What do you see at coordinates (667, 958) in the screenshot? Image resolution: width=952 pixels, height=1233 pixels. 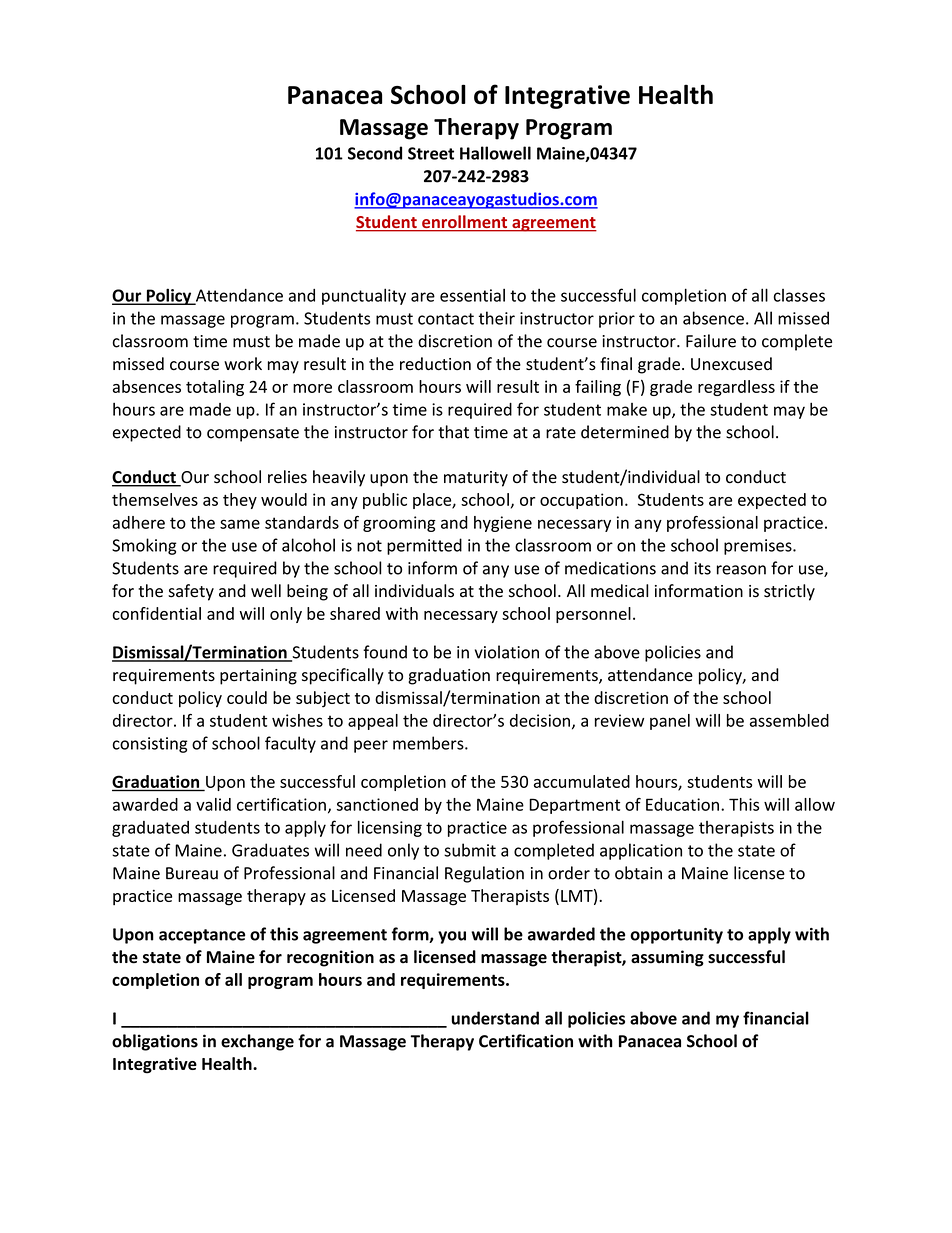 I see `assuming` at bounding box center [667, 958].
